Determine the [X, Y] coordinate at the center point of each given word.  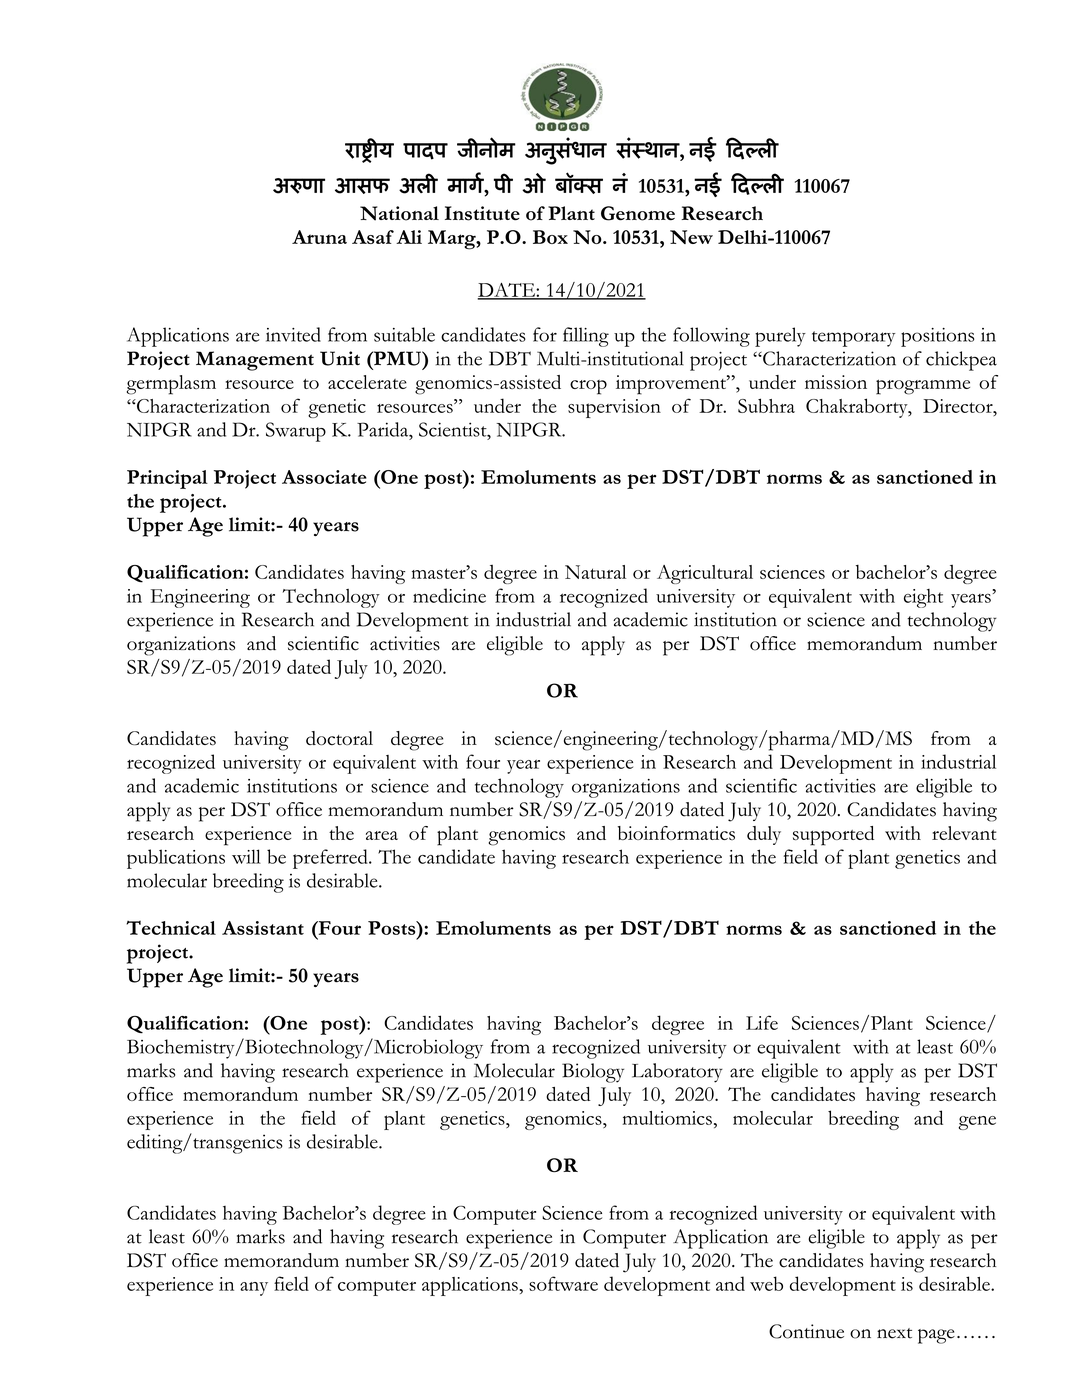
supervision [614, 408]
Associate [324, 477]
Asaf [373, 237]
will [246, 856]
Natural [595, 572]
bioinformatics [676, 833]
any [254, 1289]
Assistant [263, 928]
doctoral [339, 738]
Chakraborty [858, 408]
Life [762, 1022]
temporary [853, 339]
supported [833, 836]
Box [550, 237]
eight [923, 598]
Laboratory [677, 1073]
